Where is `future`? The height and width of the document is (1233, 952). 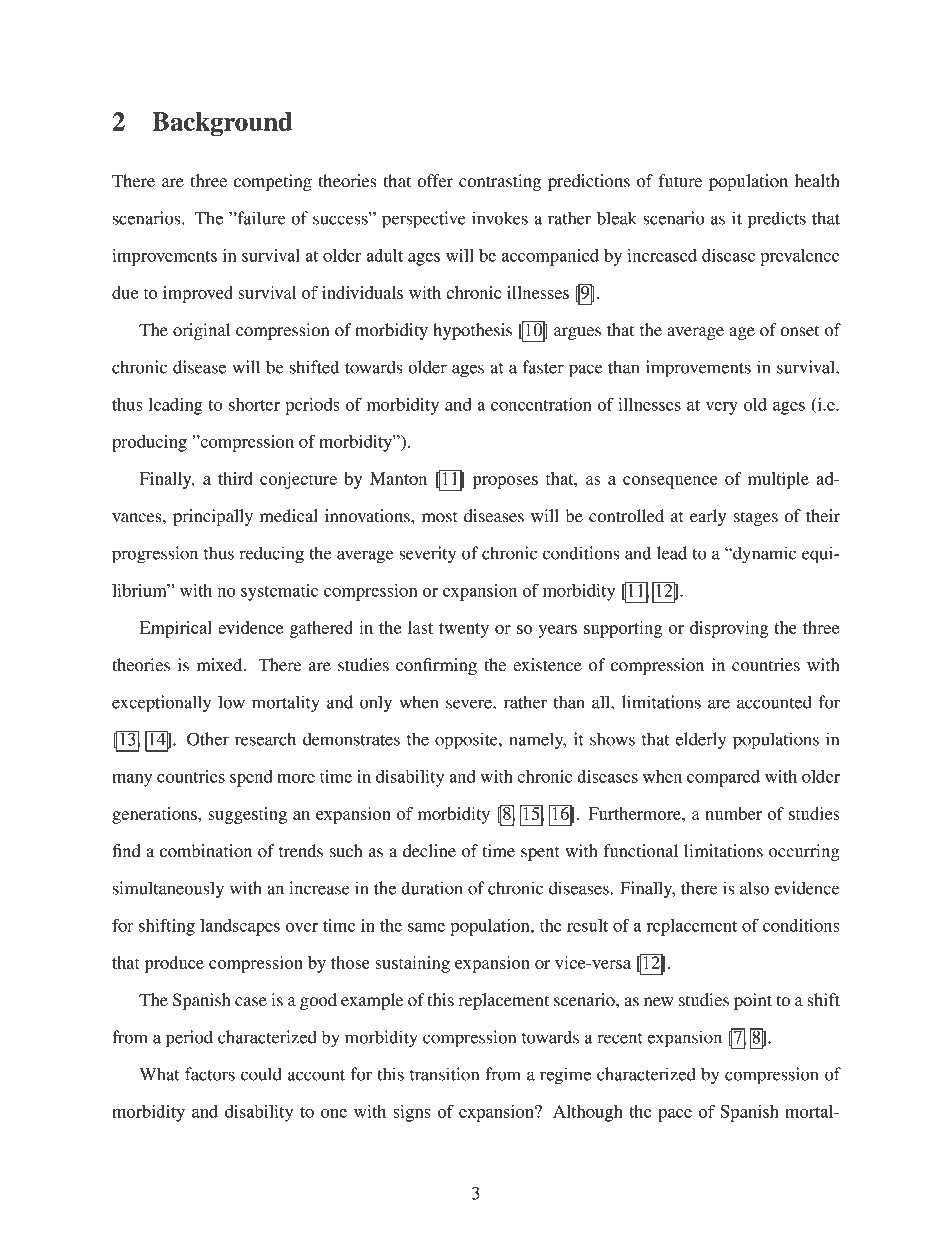
future is located at coordinates (680, 181).
